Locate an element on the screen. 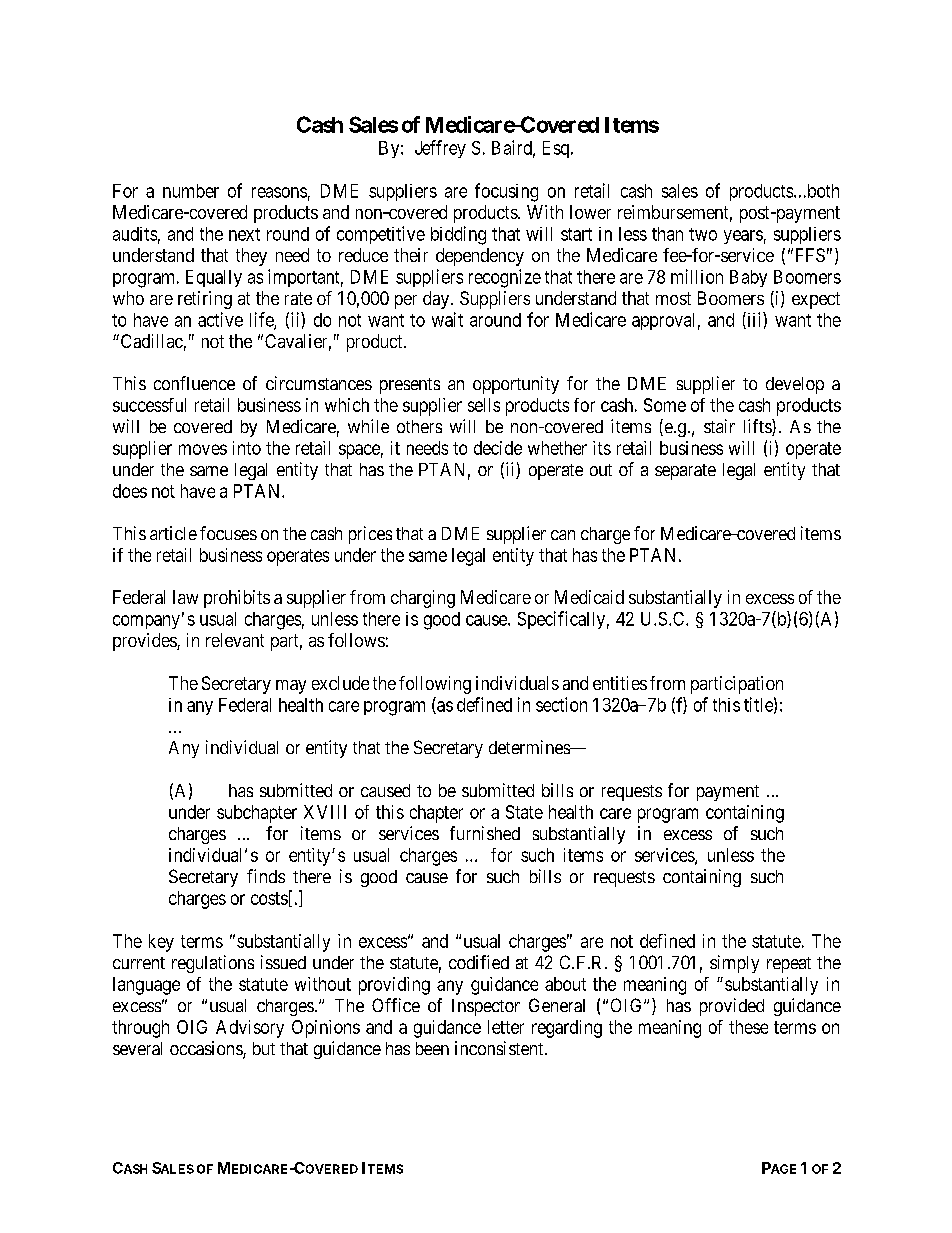 The image size is (952, 1233). law is located at coordinates (185, 597).
